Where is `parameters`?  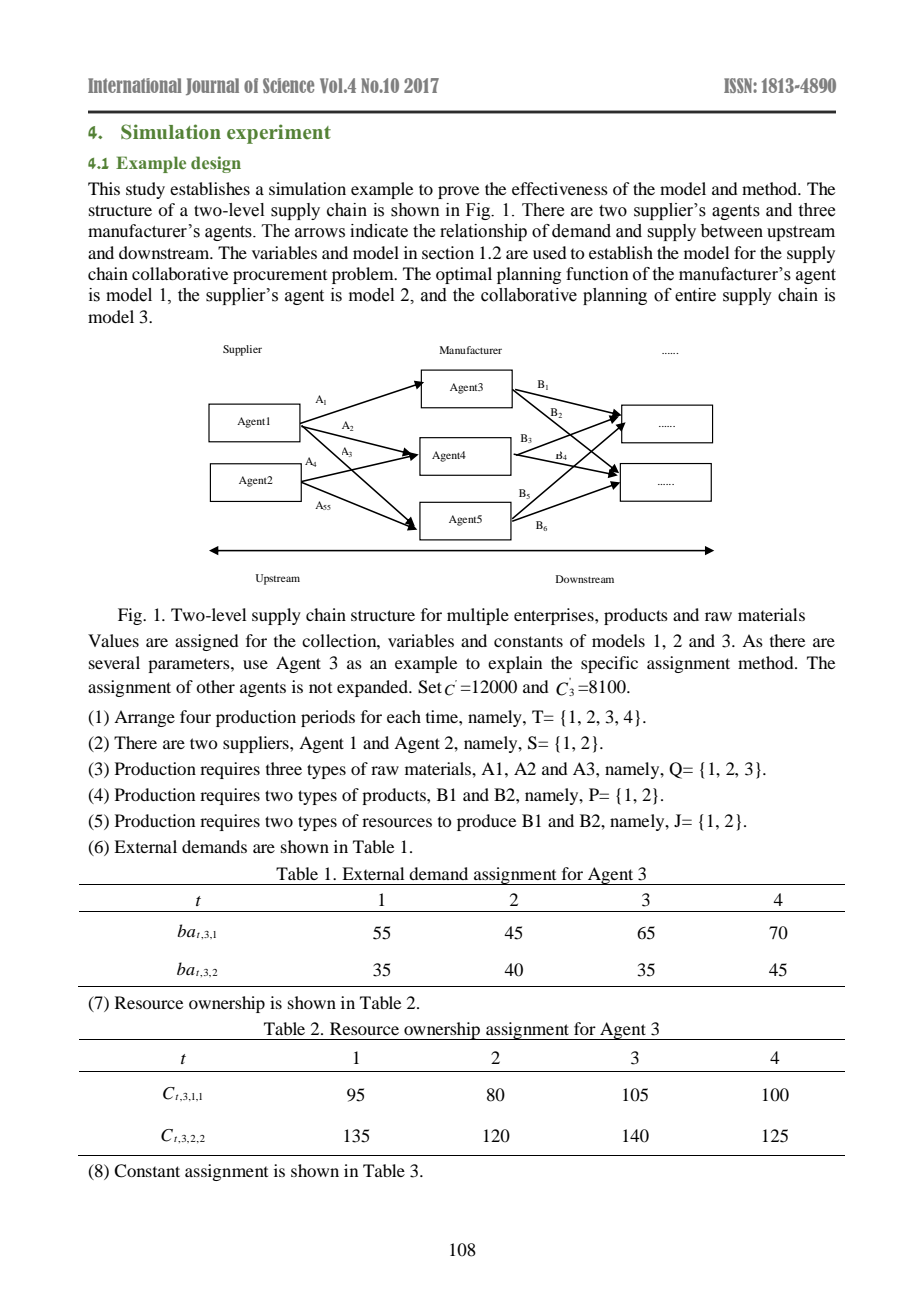
parameters is located at coordinates (190, 665).
